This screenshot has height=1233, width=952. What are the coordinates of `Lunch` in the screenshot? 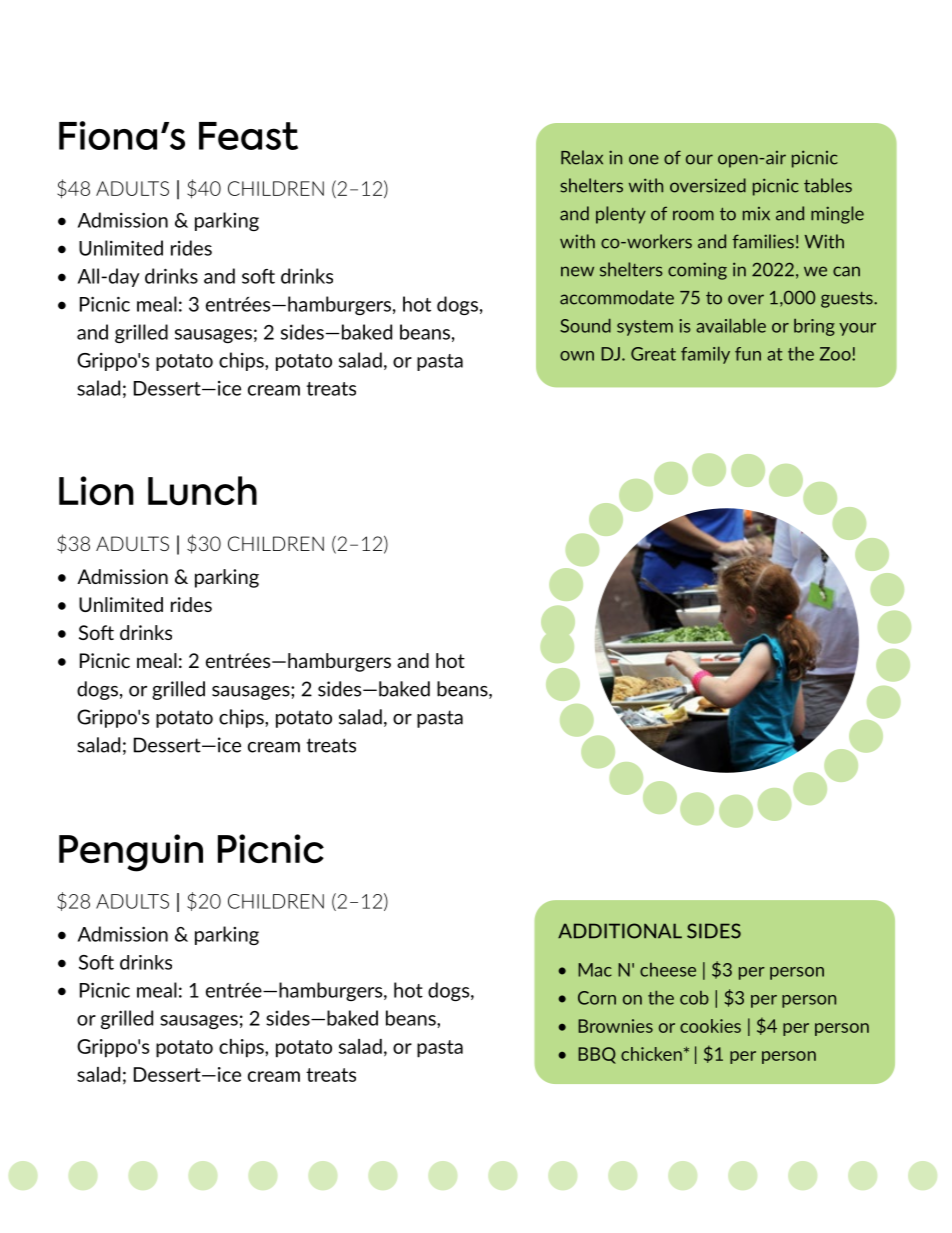 It's located at (202, 491).
